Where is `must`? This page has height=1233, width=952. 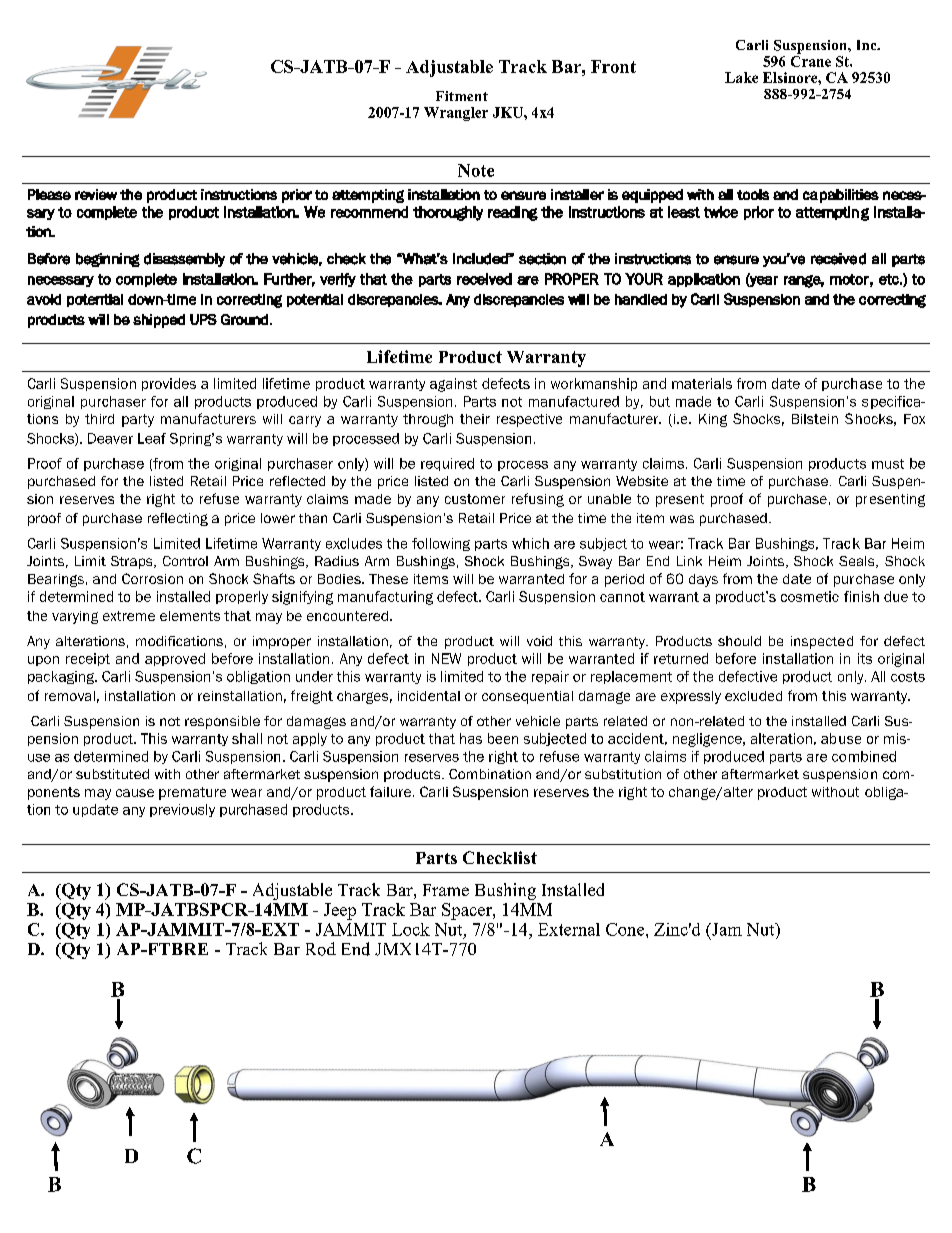
must is located at coordinates (888, 464).
